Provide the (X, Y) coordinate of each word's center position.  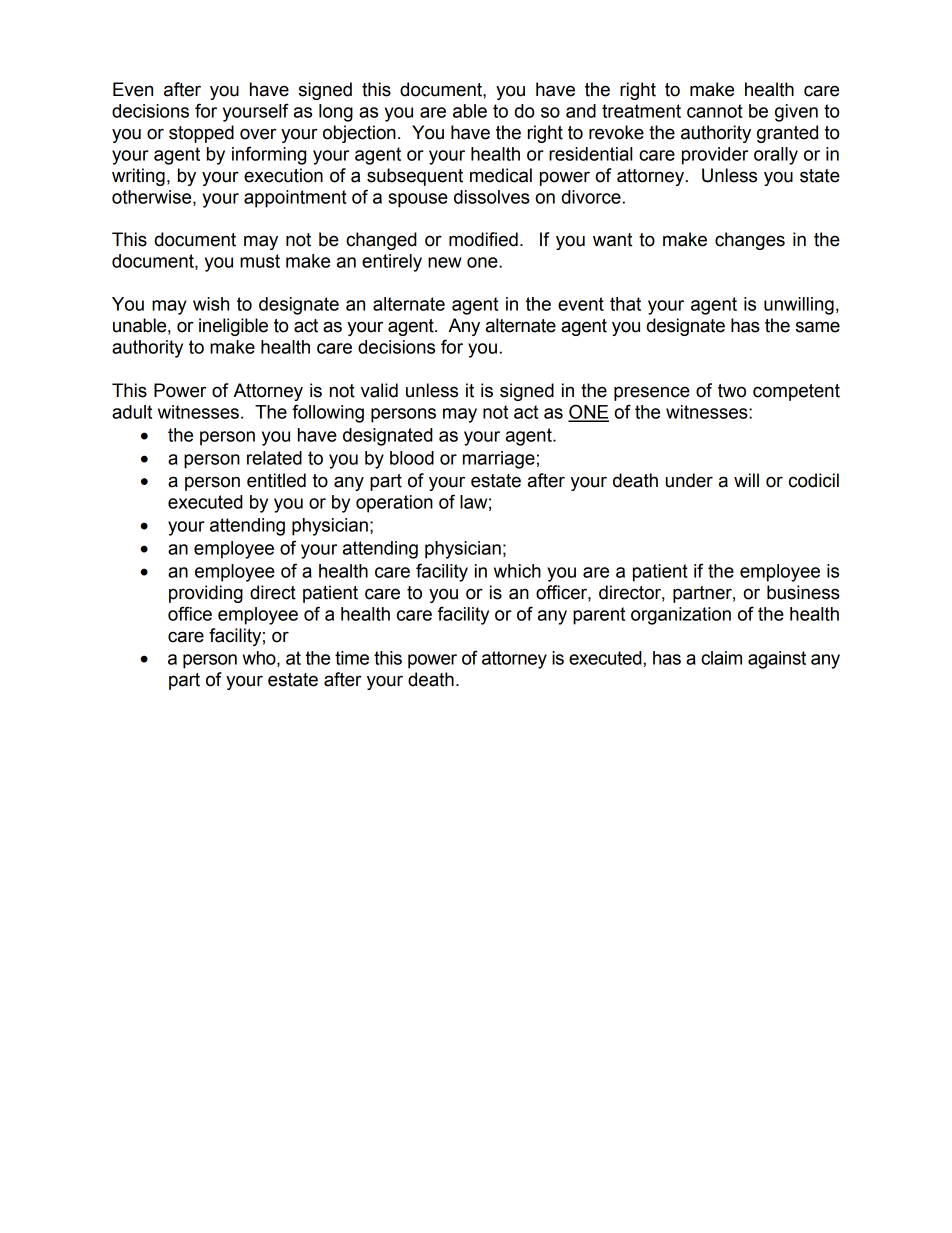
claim (721, 658)
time (352, 658)
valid (379, 390)
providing (206, 594)
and (581, 111)
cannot (715, 111)
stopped (201, 134)
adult (132, 412)
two (732, 391)
